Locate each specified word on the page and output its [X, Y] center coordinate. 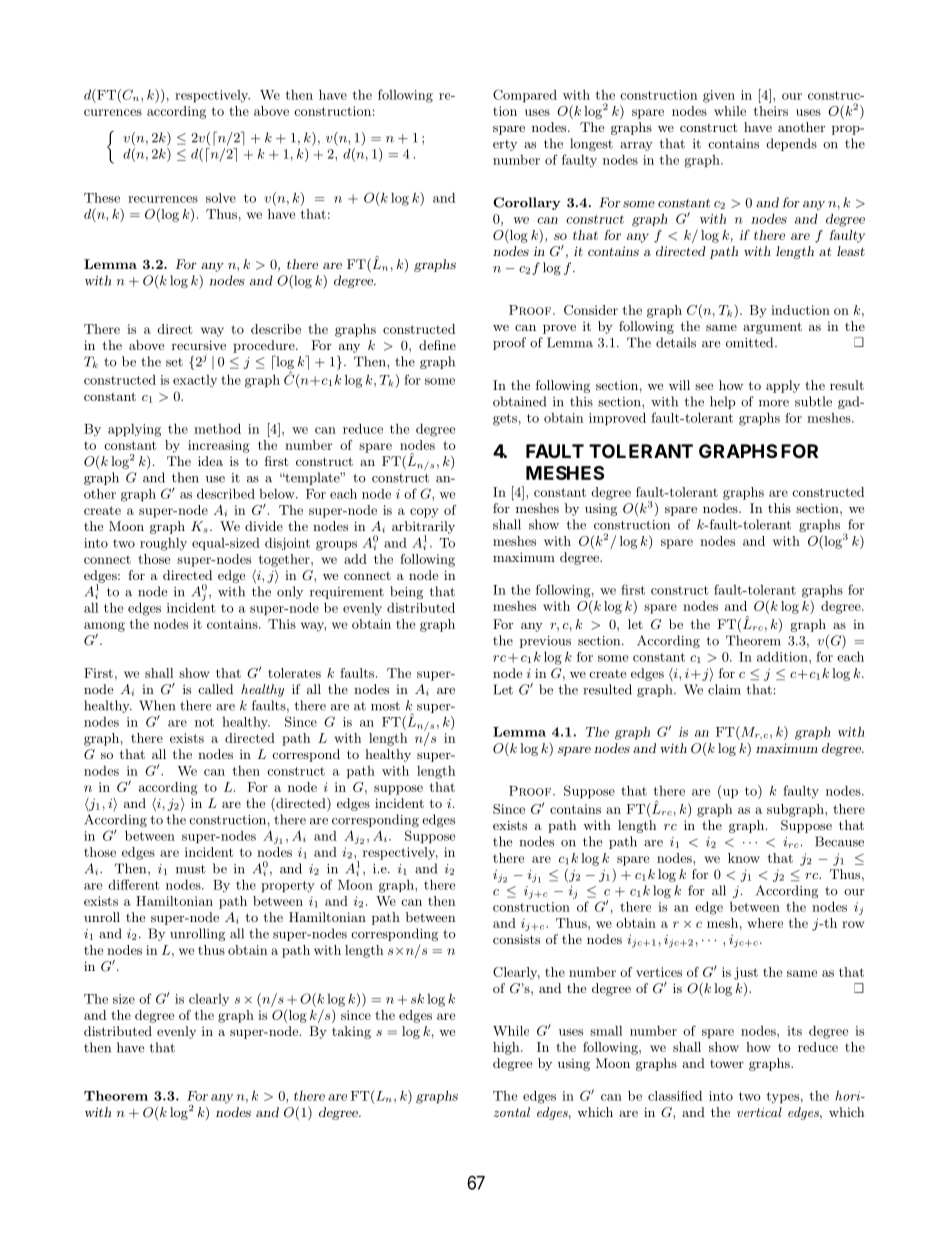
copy [424, 513]
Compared [525, 96]
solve [221, 198]
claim [724, 689]
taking [351, 1032]
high [507, 1048]
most [385, 706]
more [774, 403]
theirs [771, 111]
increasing [219, 446]
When [157, 705]
